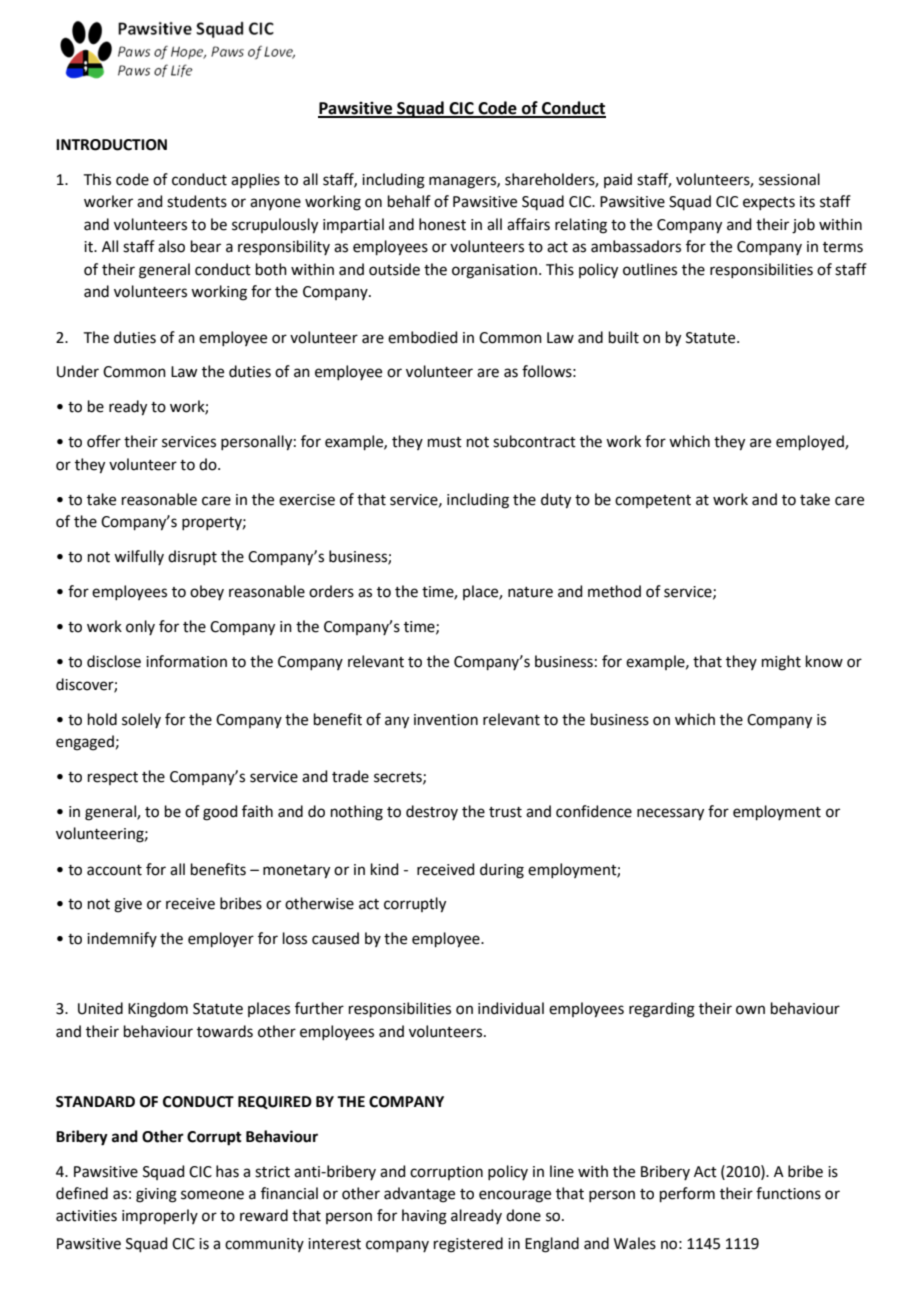 The height and width of the screenshot is (1308, 924). I want to click on expects, so click(769, 203).
